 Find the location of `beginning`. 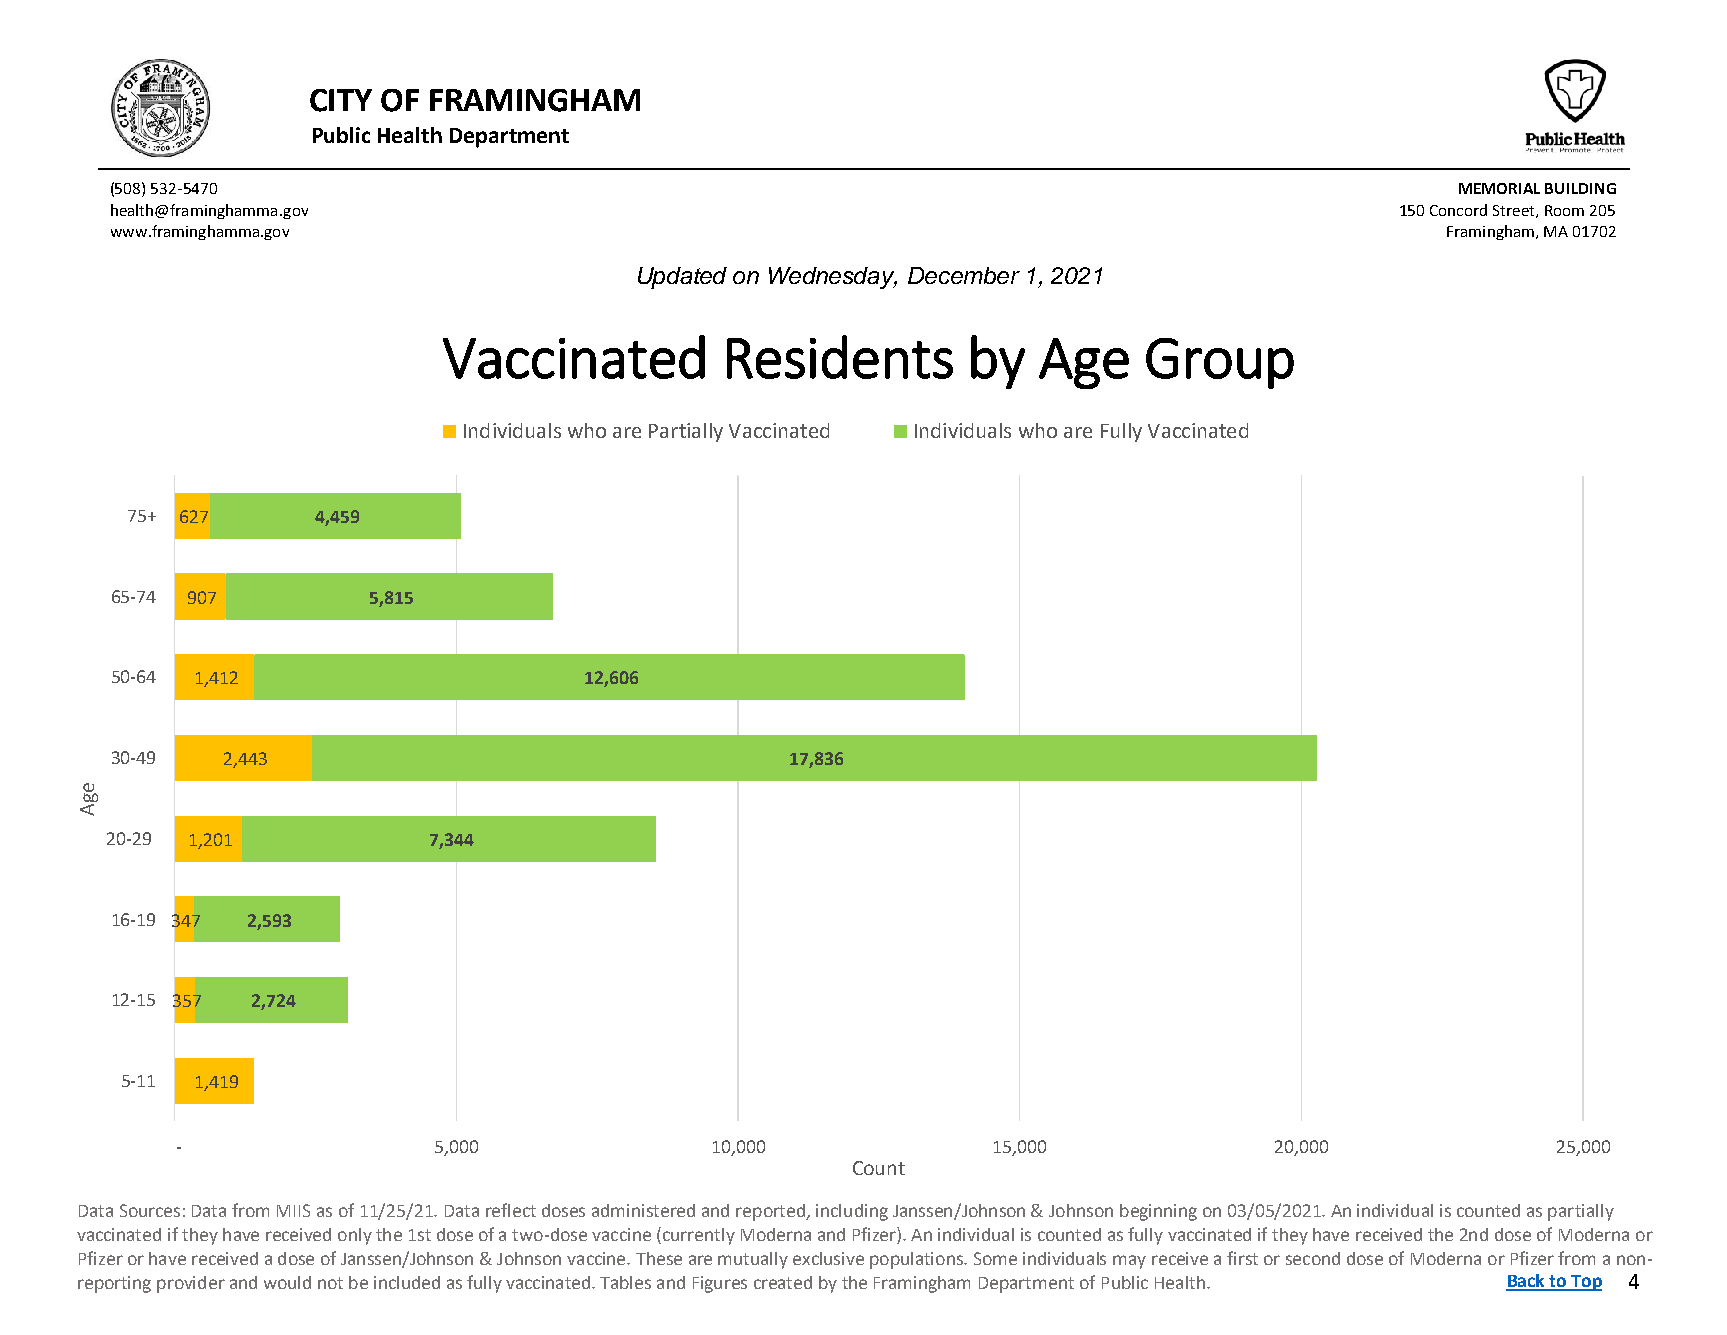

beginning is located at coordinates (1158, 1212).
